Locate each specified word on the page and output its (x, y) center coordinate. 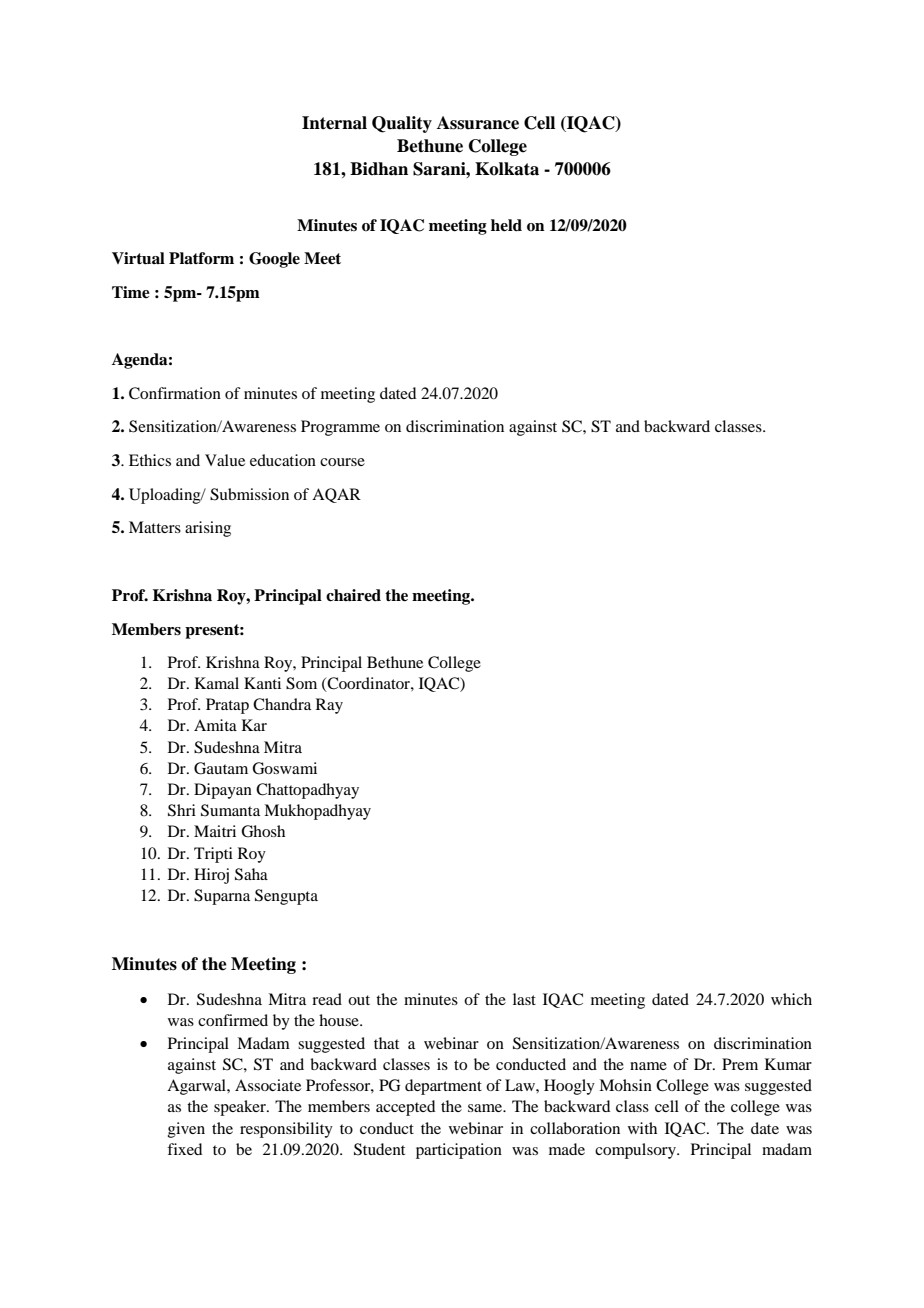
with (642, 1128)
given (186, 1130)
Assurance (478, 123)
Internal (334, 123)
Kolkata (507, 169)
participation (459, 1151)
